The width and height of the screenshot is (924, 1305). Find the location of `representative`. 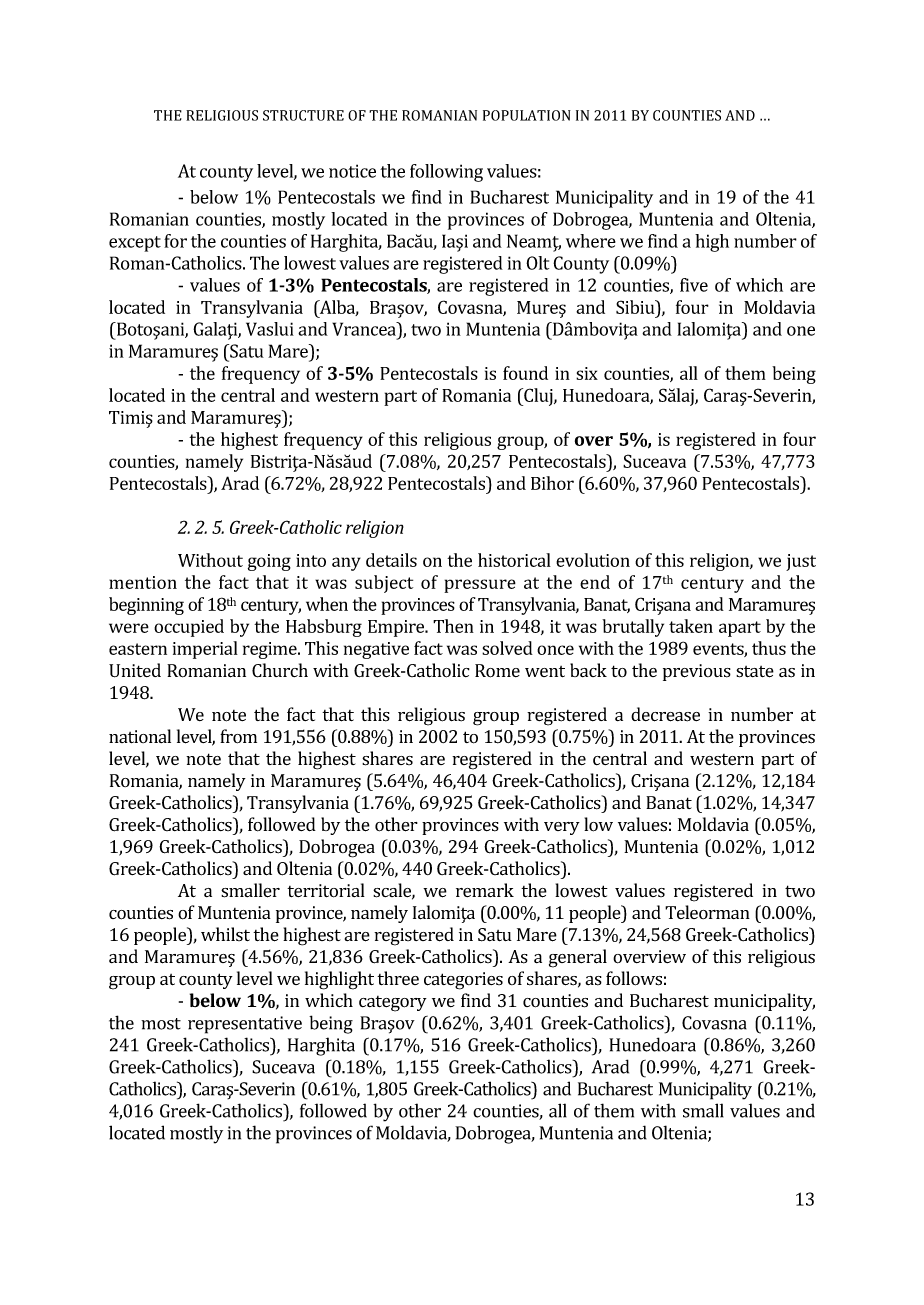

representative is located at coordinates (245, 1025).
